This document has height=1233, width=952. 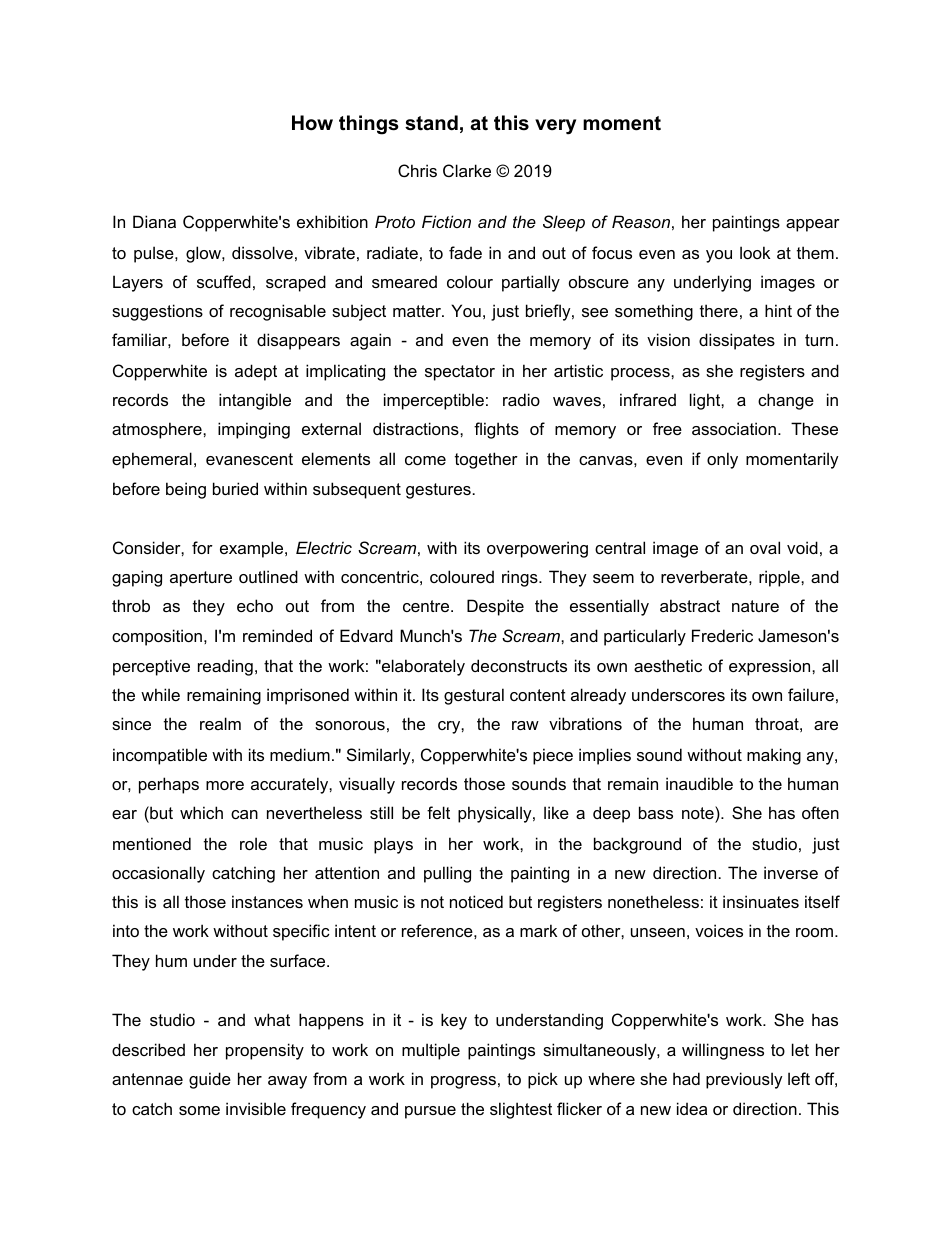 What do you see at coordinates (255, 605) in the document?
I see `echo` at bounding box center [255, 605].
